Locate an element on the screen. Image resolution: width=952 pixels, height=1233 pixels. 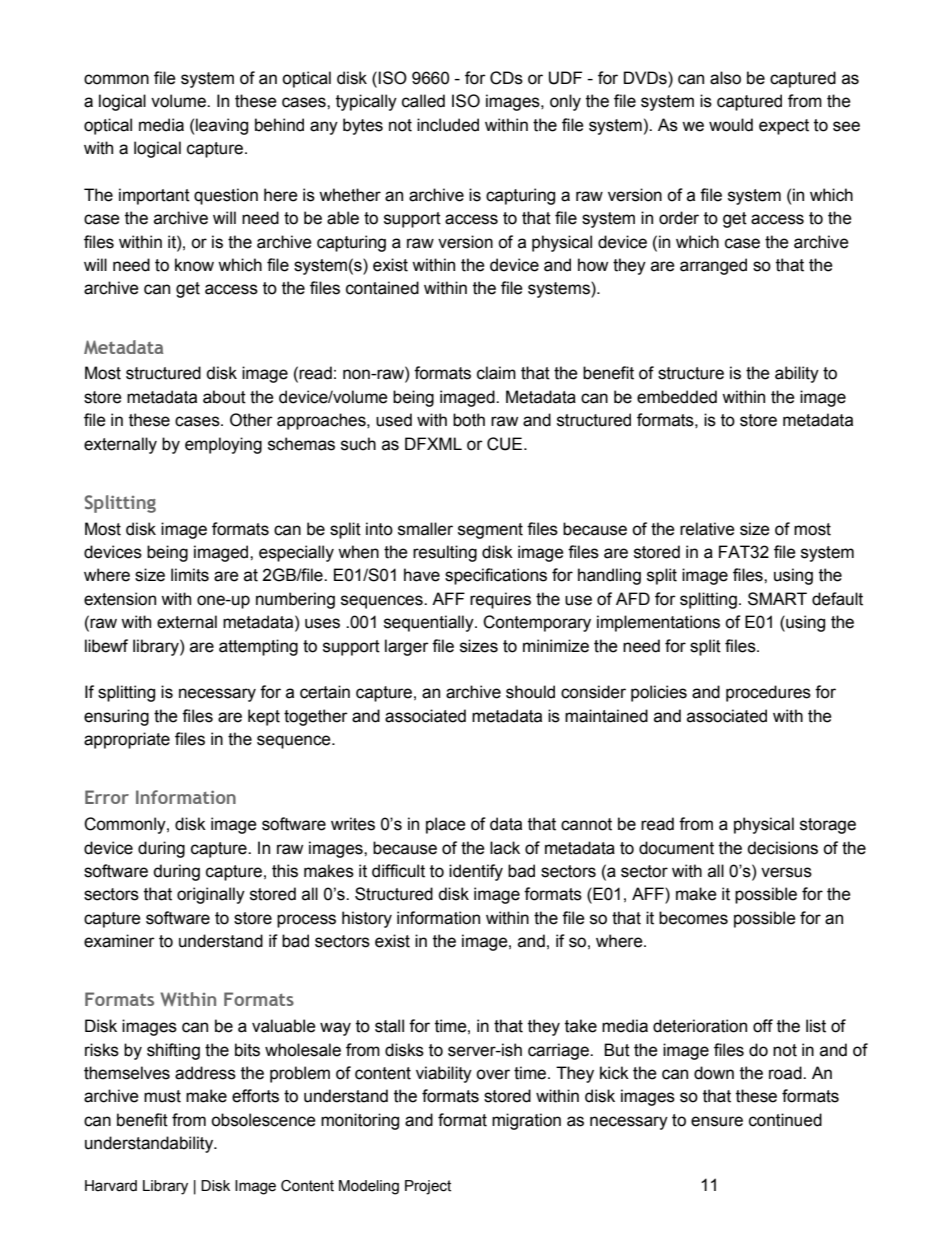
employing is located at coordinates (223, 445).
